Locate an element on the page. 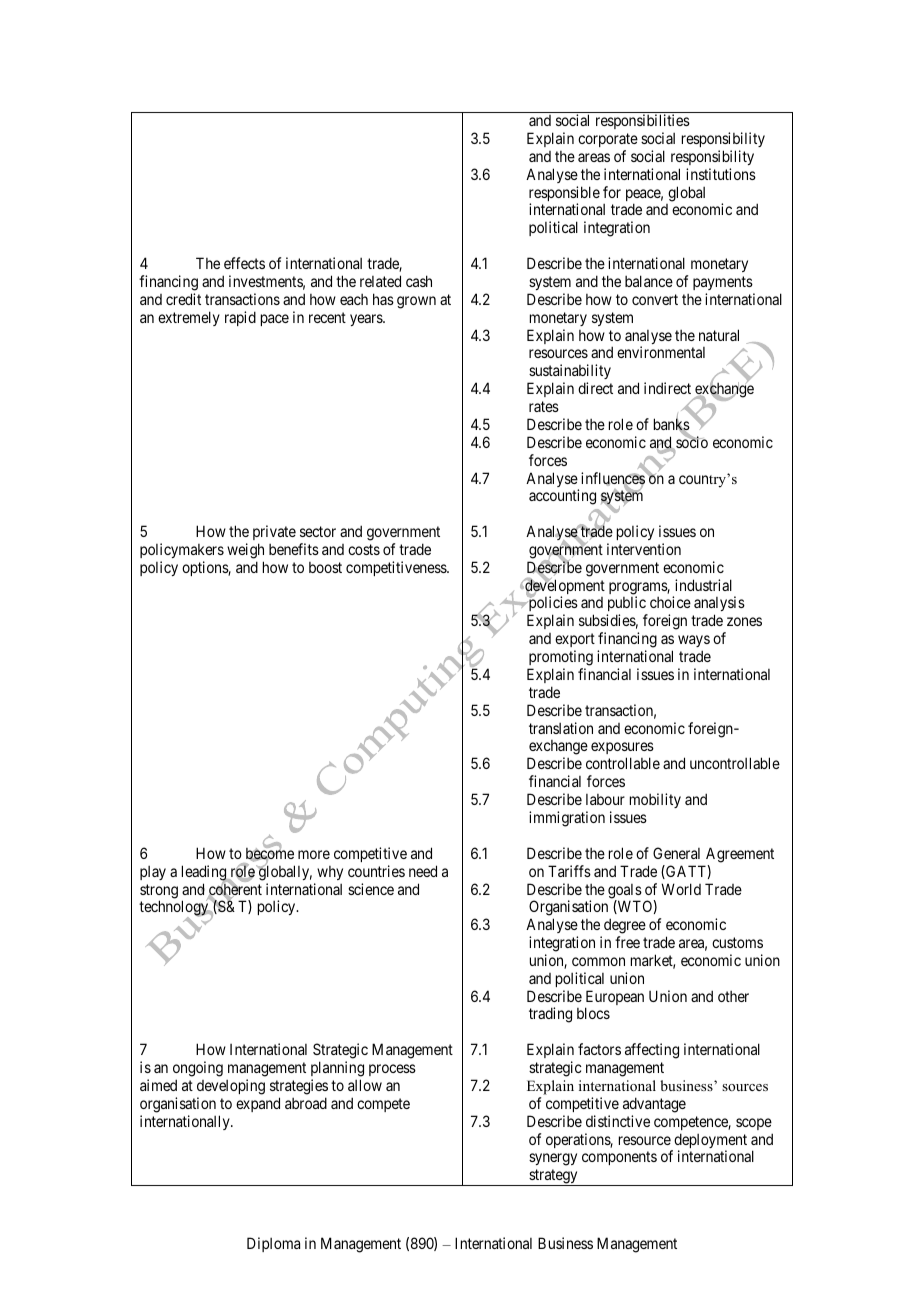  free is located at coordinates (627, 942).
